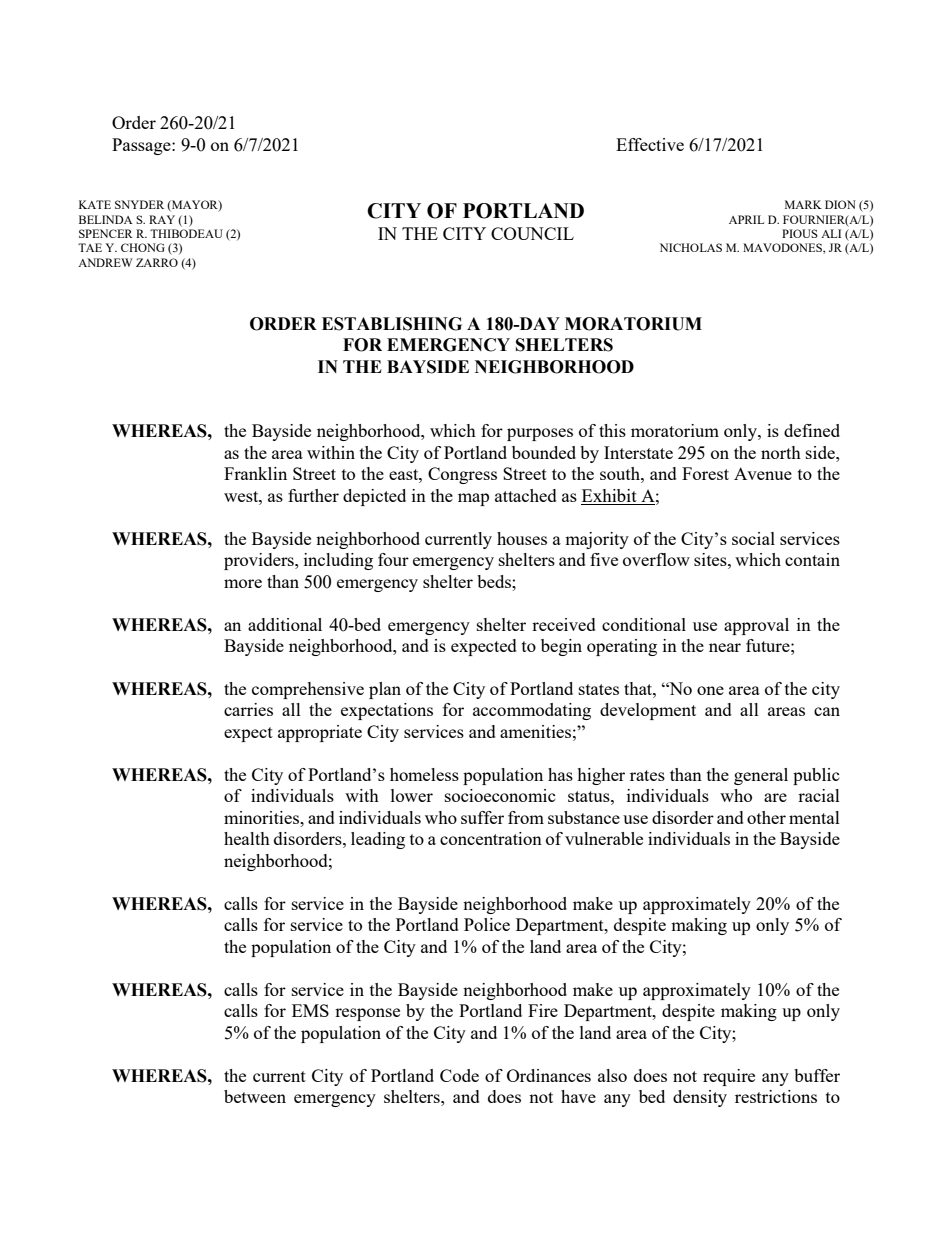  I want to click on between, so click(255, 1096).
